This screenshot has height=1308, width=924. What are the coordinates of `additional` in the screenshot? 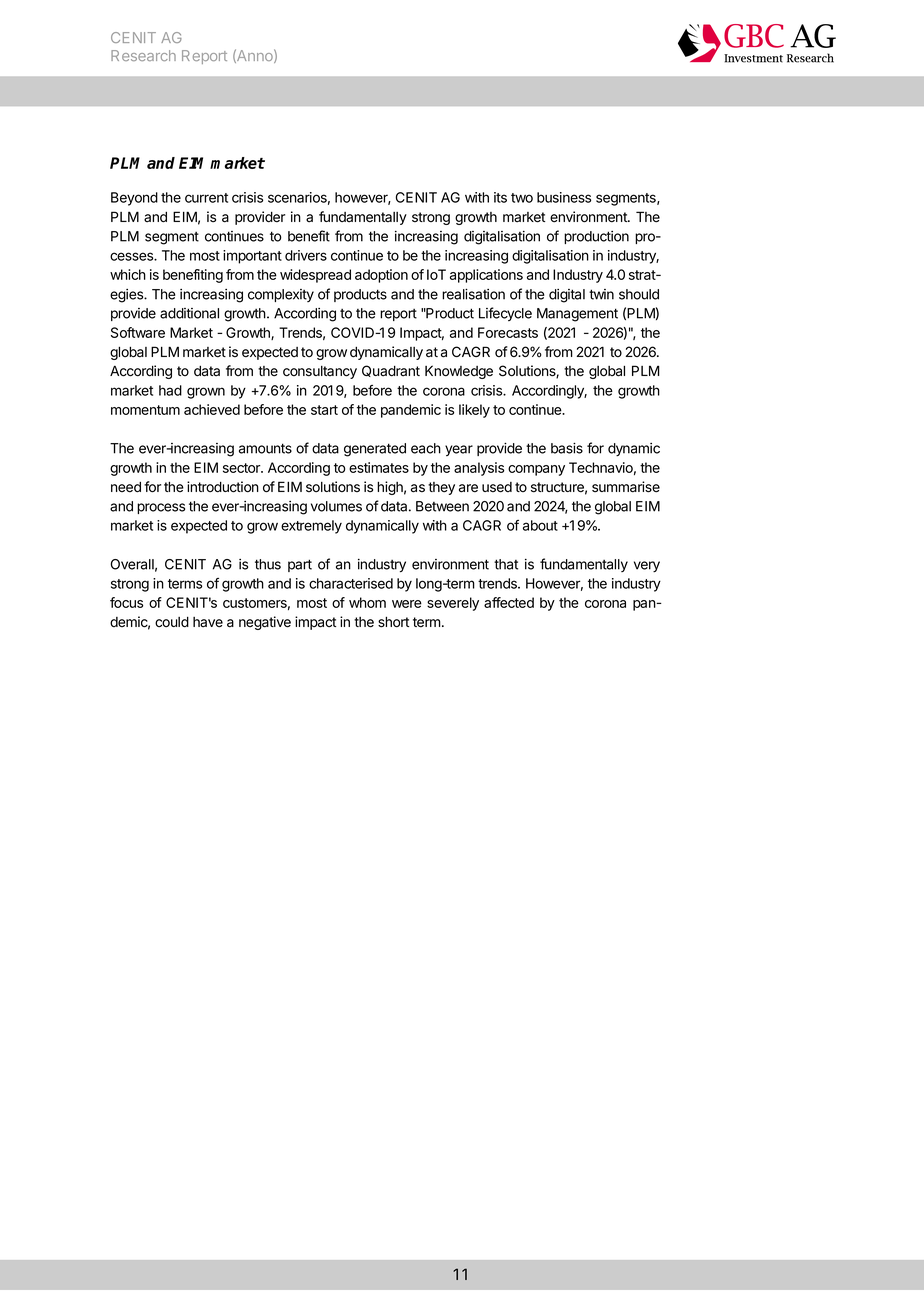 It's located at (189, 313).
